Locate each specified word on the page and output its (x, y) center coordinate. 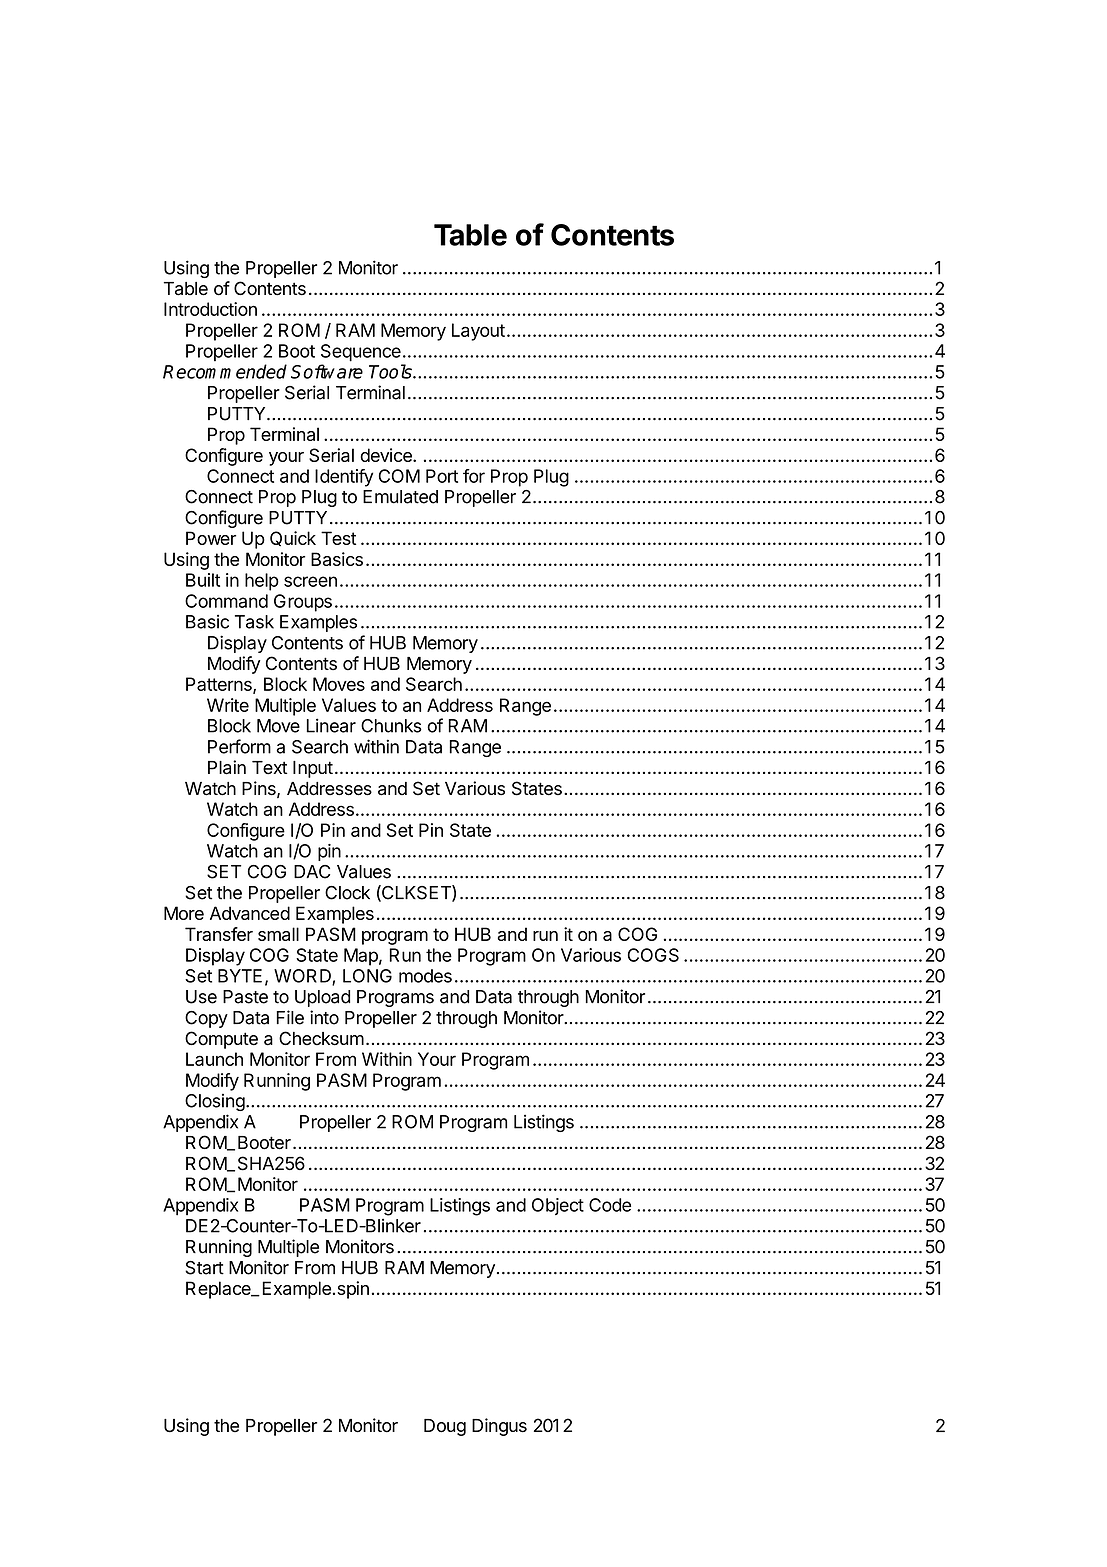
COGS (653, 955)
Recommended (225, 371)
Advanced (250, 913)
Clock (347, 893)
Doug (445, 1427)
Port (442, 476)
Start (204, 1268)
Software (327, 371)
